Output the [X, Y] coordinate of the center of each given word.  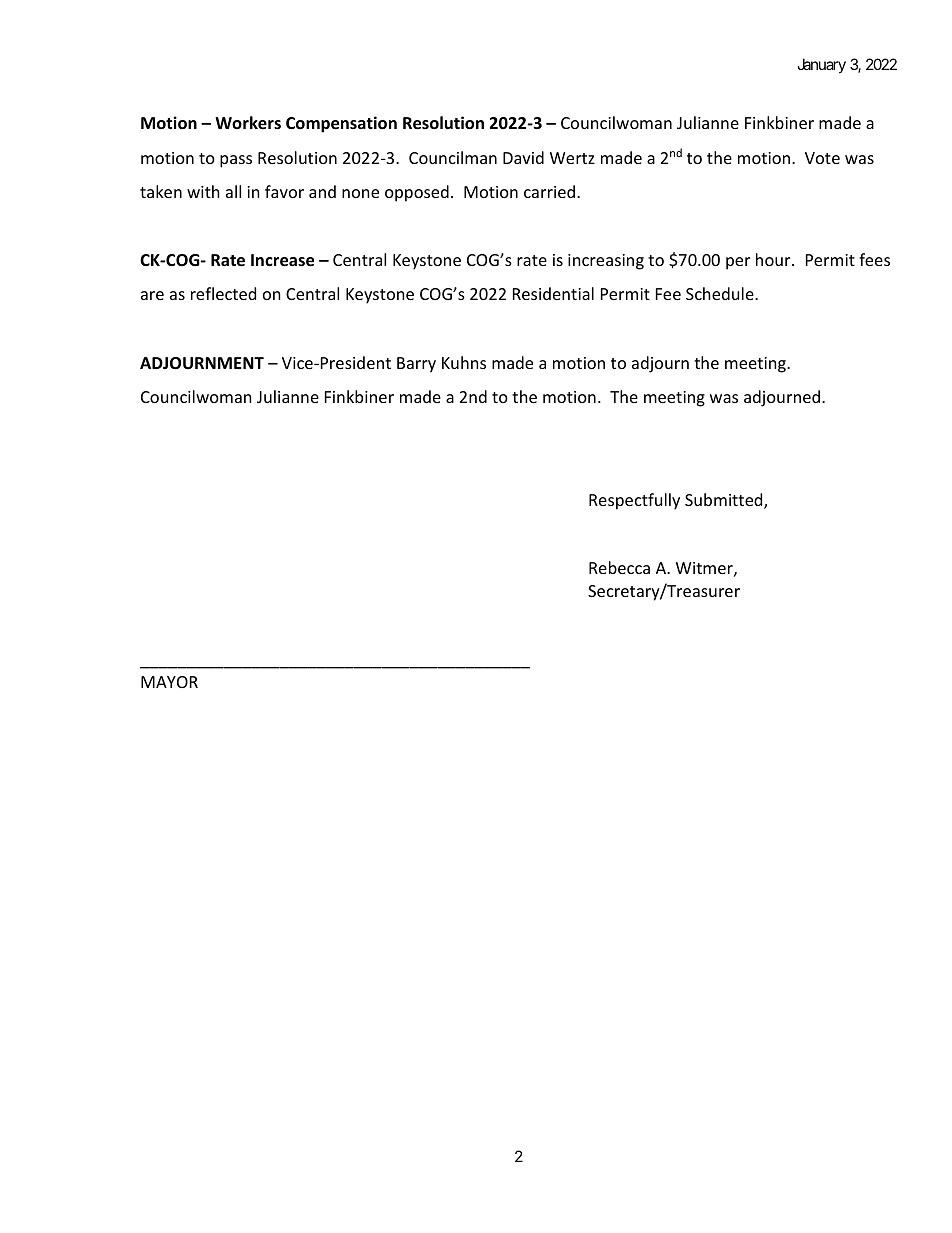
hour [774, 259]
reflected [223, 293]
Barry [416, 365]
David [523, 157]
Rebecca [619, 567]
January [821, 65]
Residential [553, 293]
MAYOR [169, 682]
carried [549, 191]
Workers [248, 123]
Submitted [725, 501]
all [233, 191]
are [152, 295]
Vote [822, 158]
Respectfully [634, 501]
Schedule [721, 293]
